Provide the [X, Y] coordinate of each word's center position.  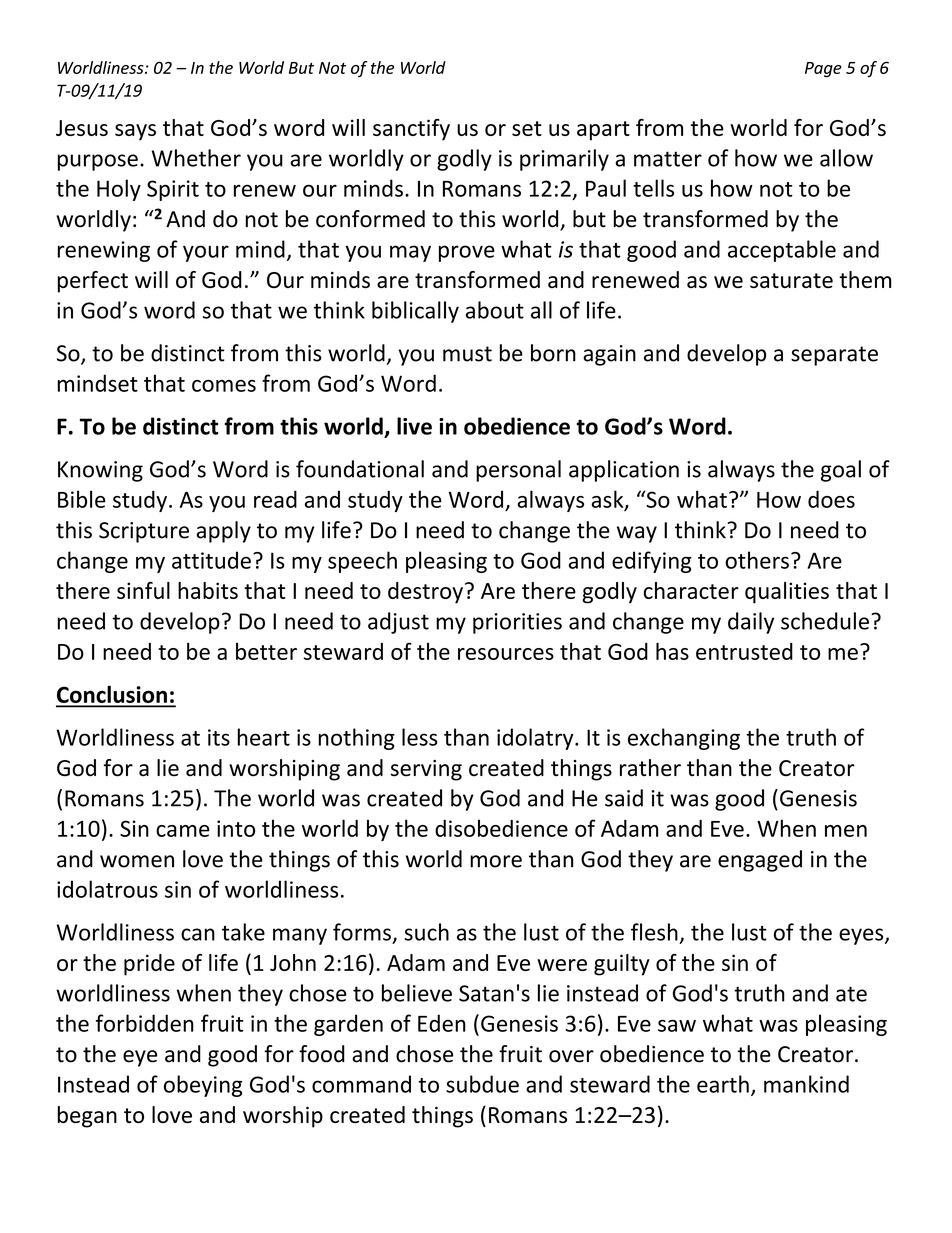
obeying [203, 1086]
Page [823, 69]
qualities [787, 593]
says [135, 132]
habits [208, 590]
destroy [425, 593]
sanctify [411, 130]
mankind [806, 1084]
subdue [482, 1084]
